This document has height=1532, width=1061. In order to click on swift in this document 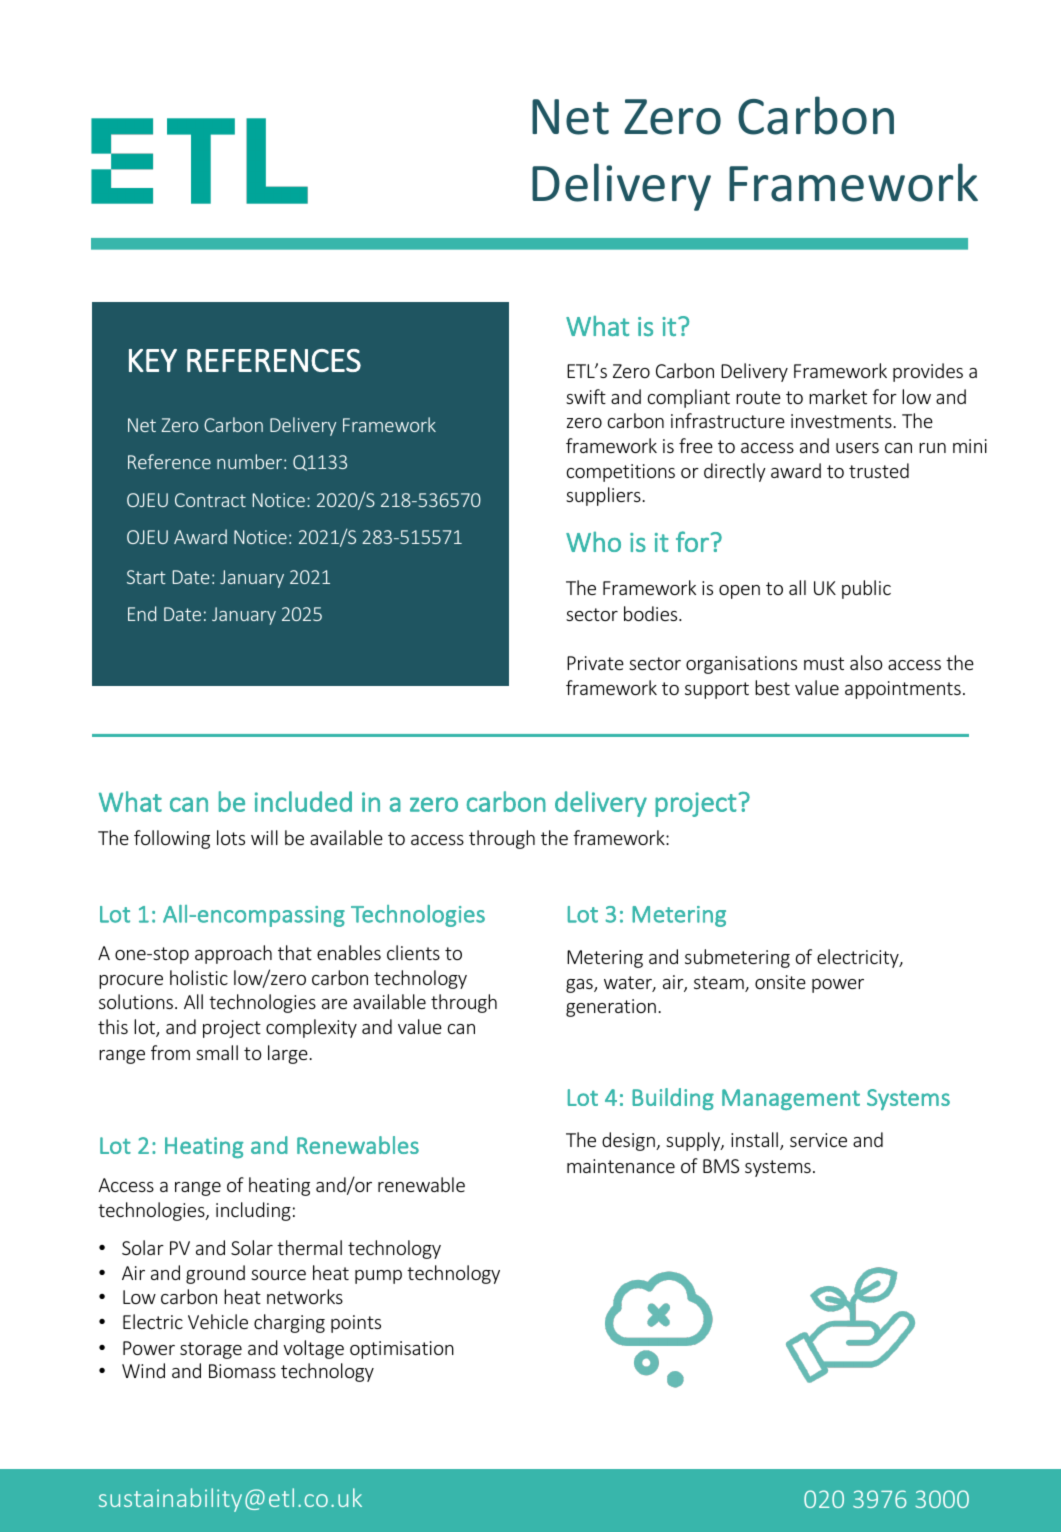, I will do `click(586, 396)`.
